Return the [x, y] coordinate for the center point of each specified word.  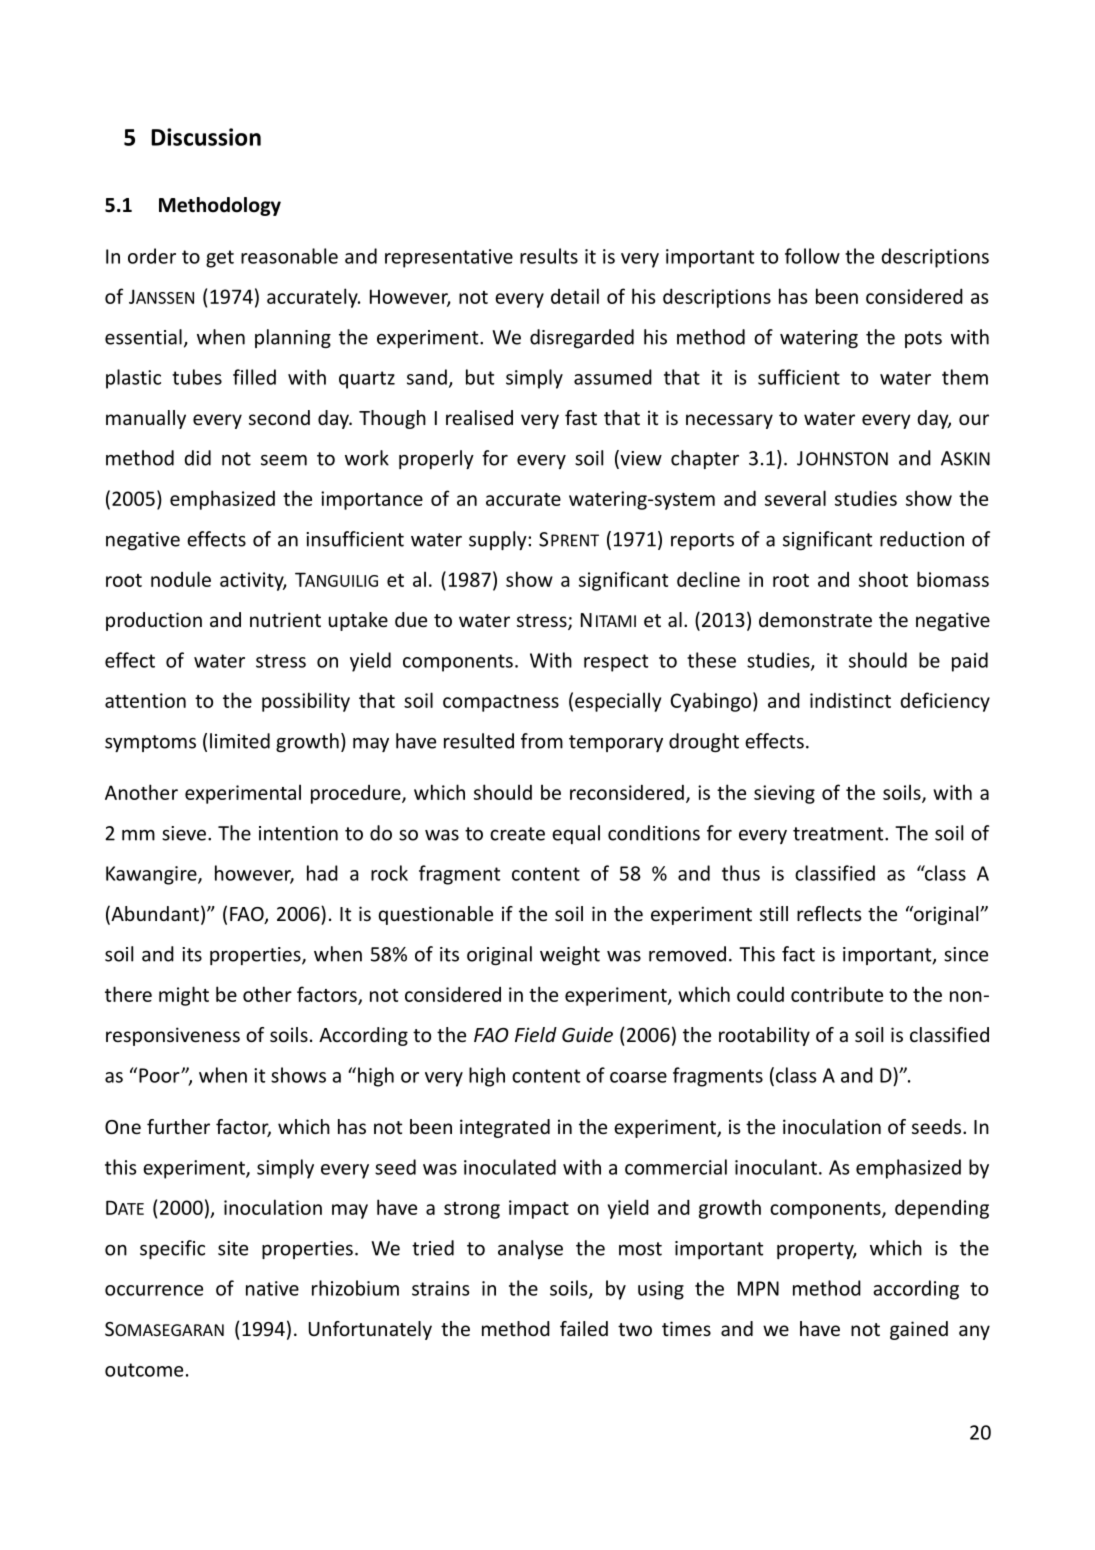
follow [812, 256]
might [184, 996]
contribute [837, 994]
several [795, 498]
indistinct [850, 700]
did [198, 458]
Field [536, 1034]
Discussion [206, 137]
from [542, 741]
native [272, 1288]
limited [240, 741]
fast [581, 417]
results [549, 256]
